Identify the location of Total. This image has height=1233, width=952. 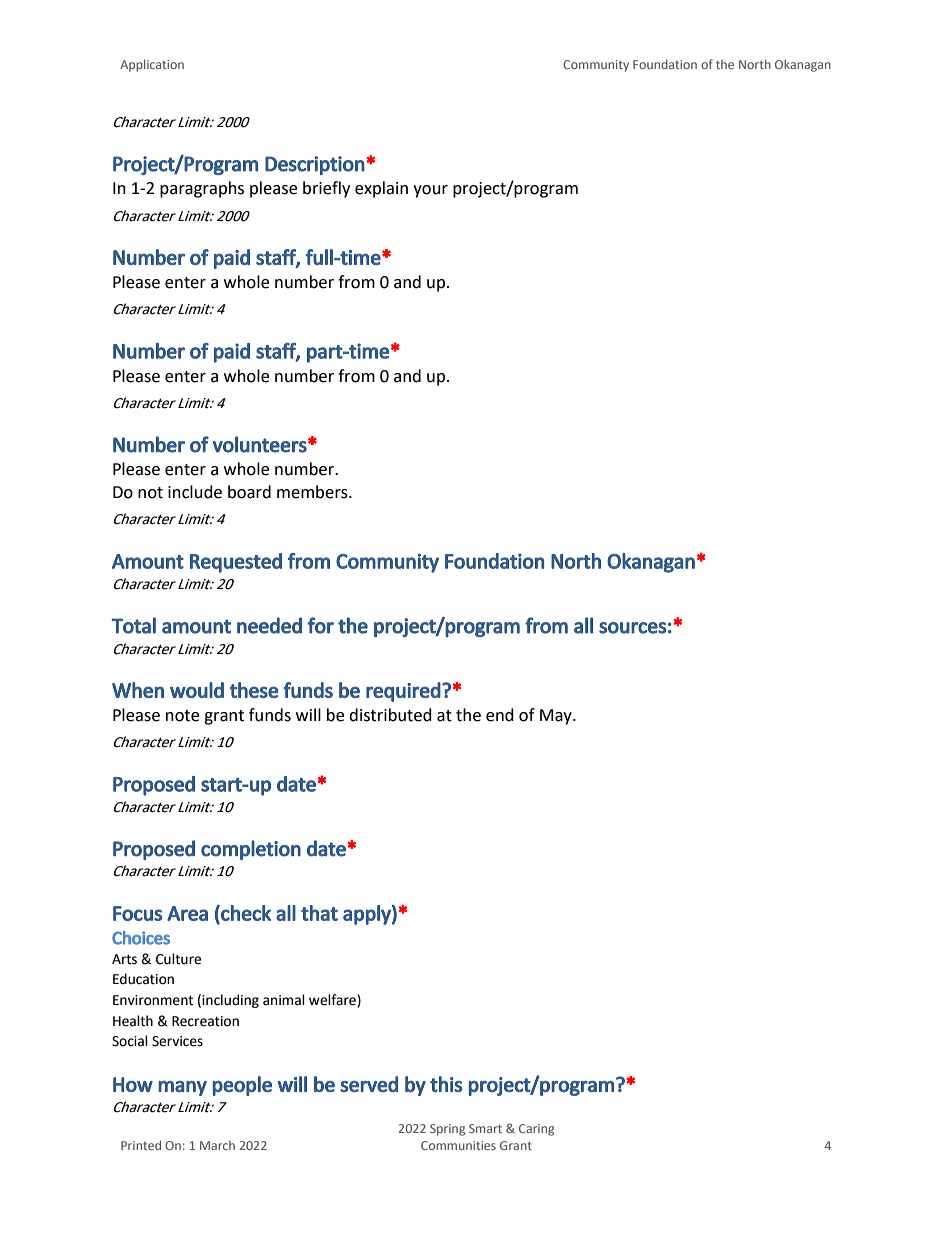
(133, 625).
